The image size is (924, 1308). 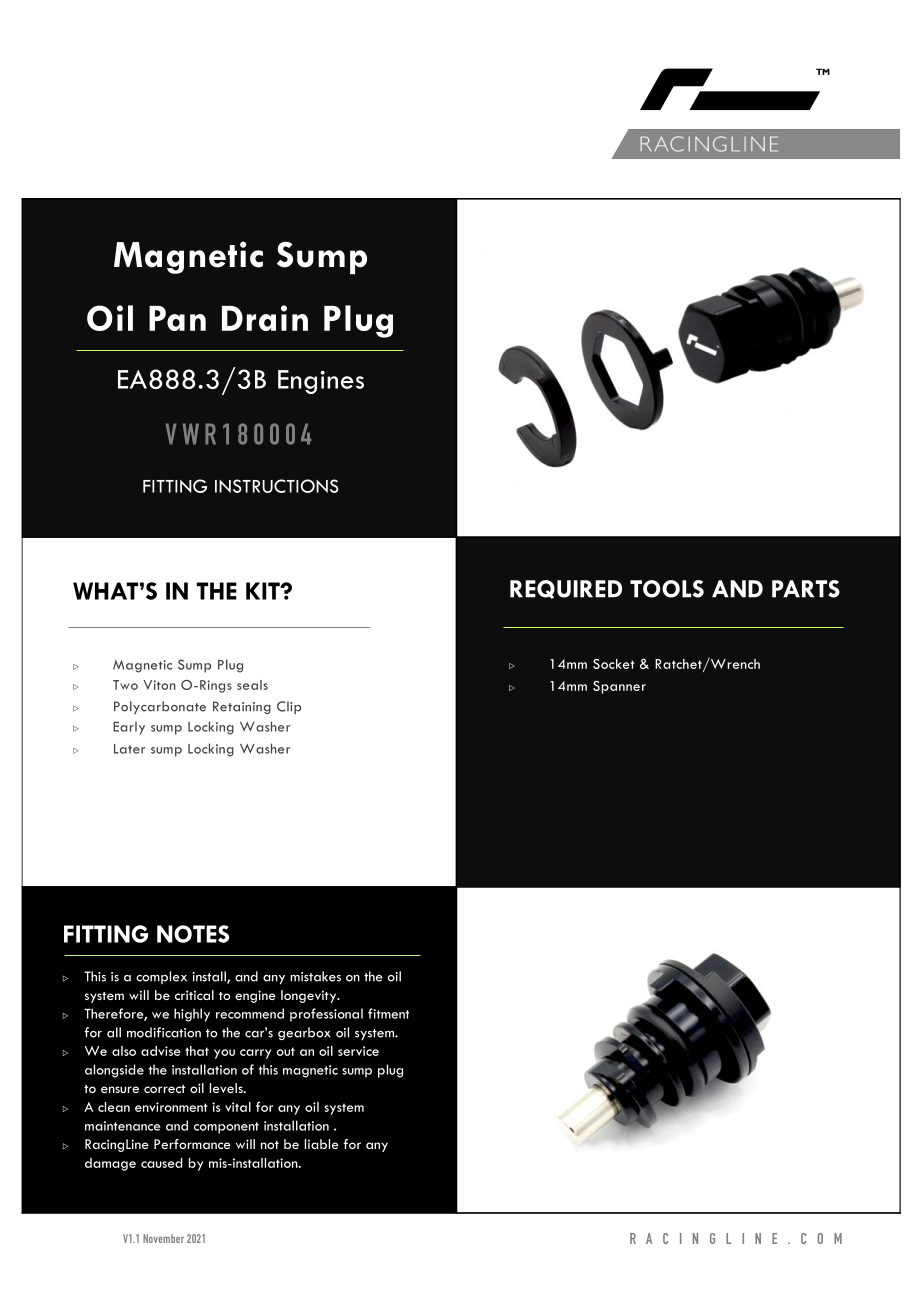 What do you see at coordinates (159, 685) in the document?
I see `Viton` at bounding box center [159, 685].
